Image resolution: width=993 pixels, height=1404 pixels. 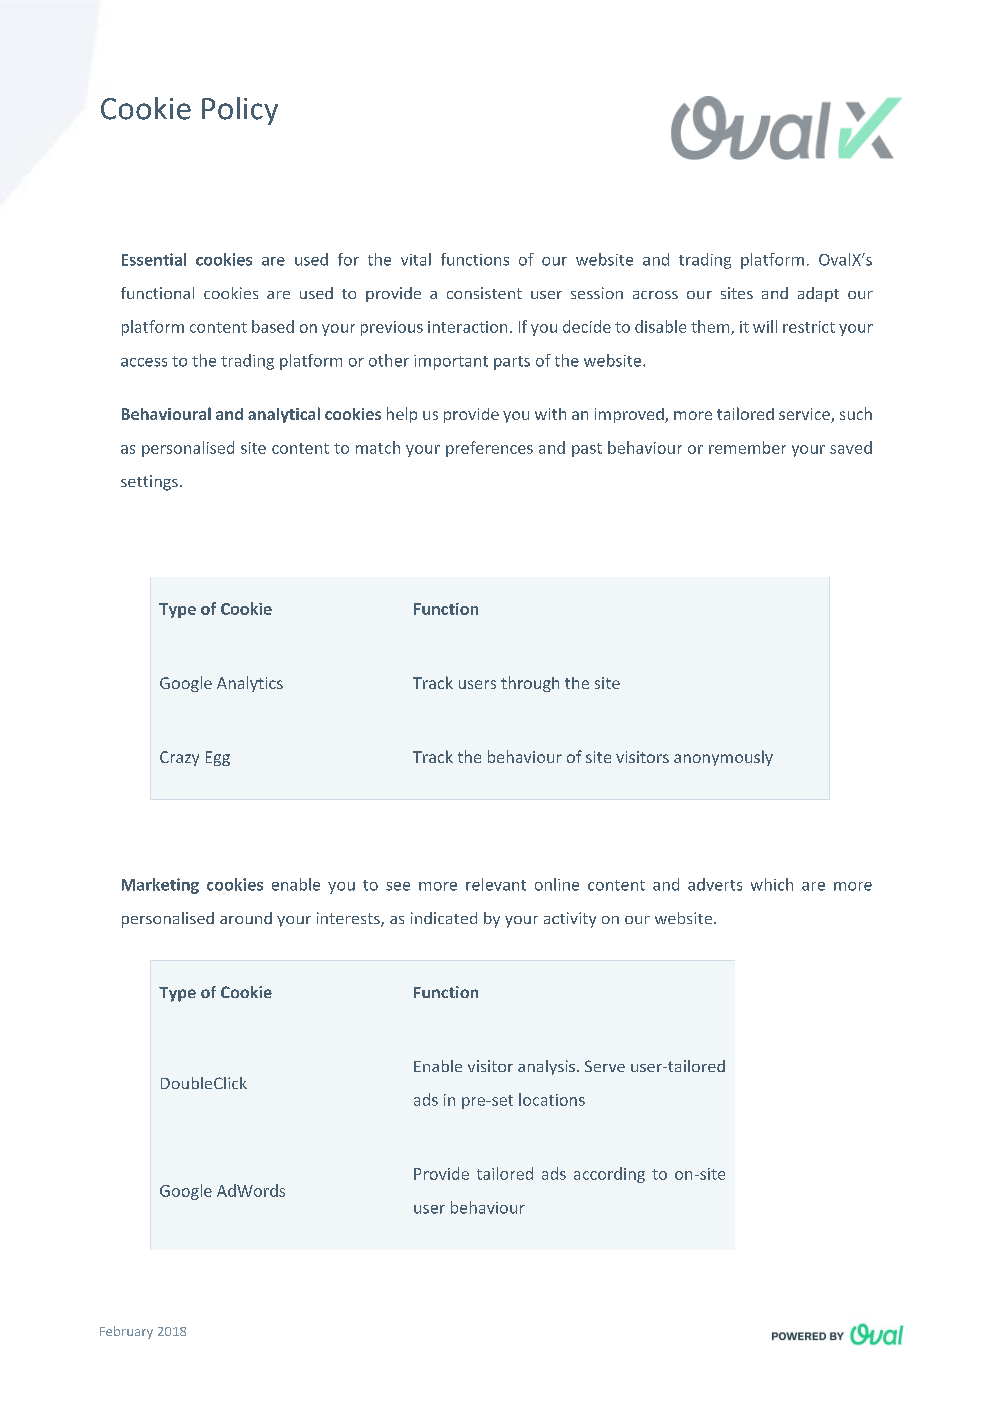 I want to click on which, so click(x=772, y=884).
